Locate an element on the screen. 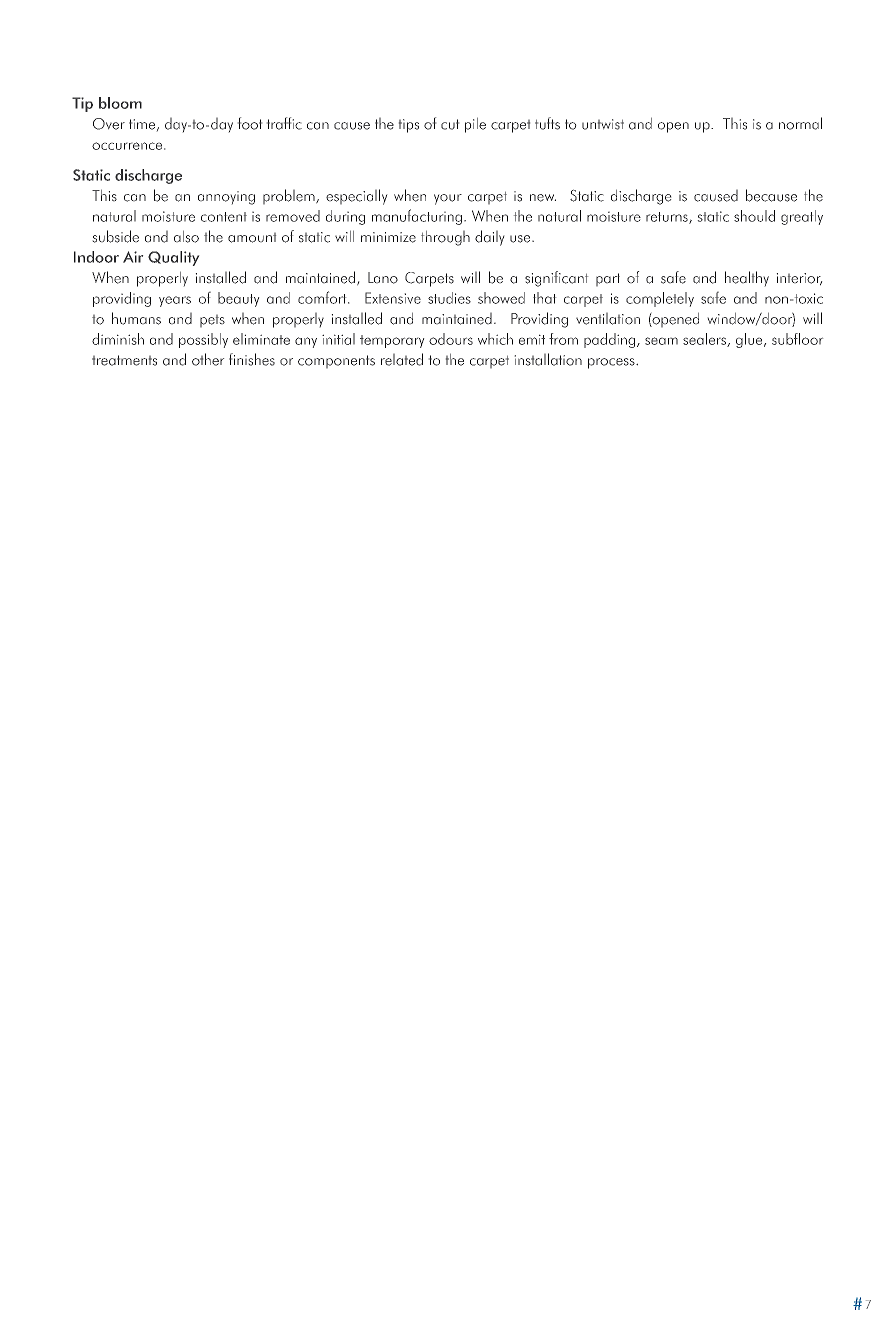  returns is located at coordinates (668, 218).
